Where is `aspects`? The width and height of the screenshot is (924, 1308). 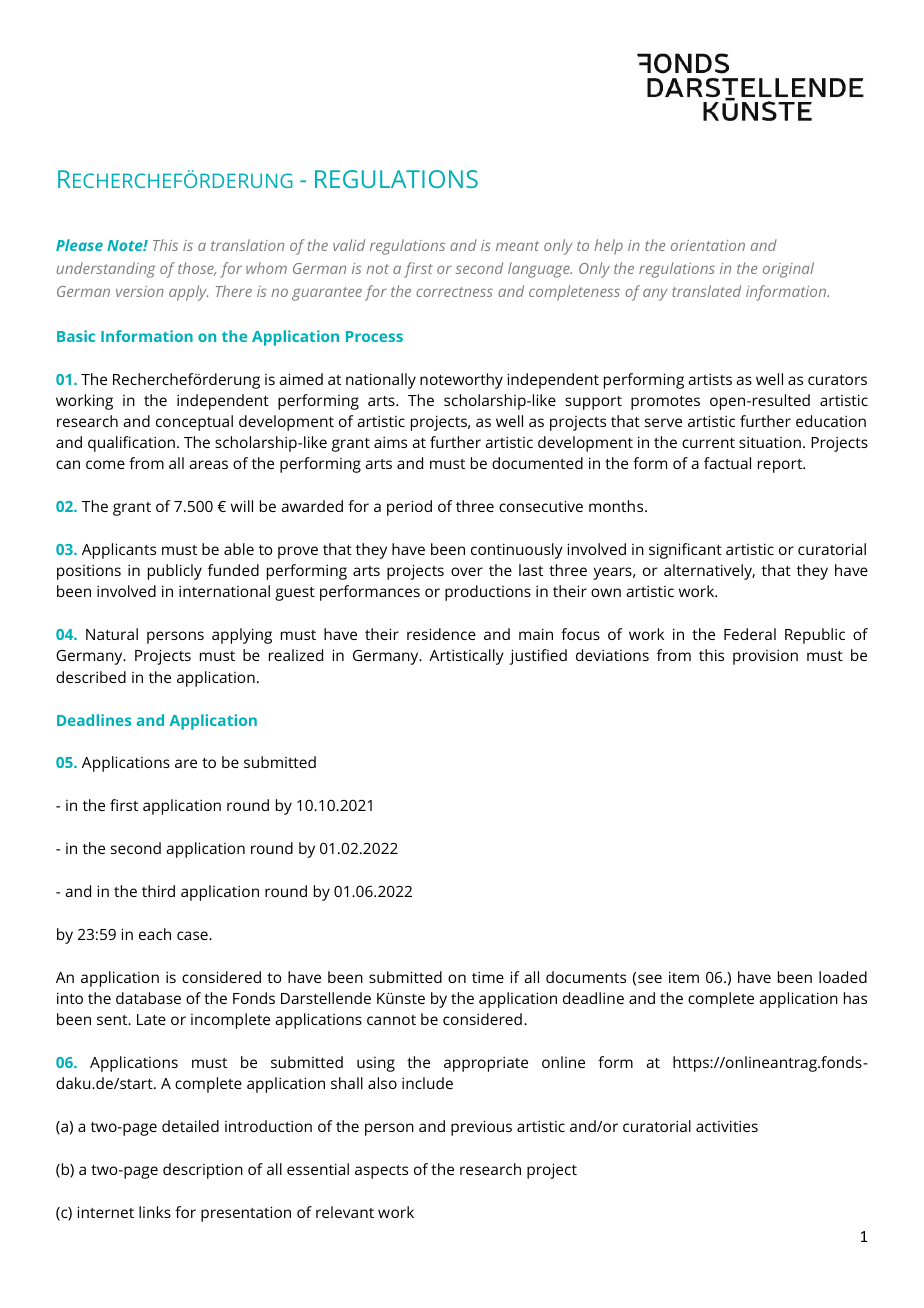 aspects is located at coordinates (381, 1172).
